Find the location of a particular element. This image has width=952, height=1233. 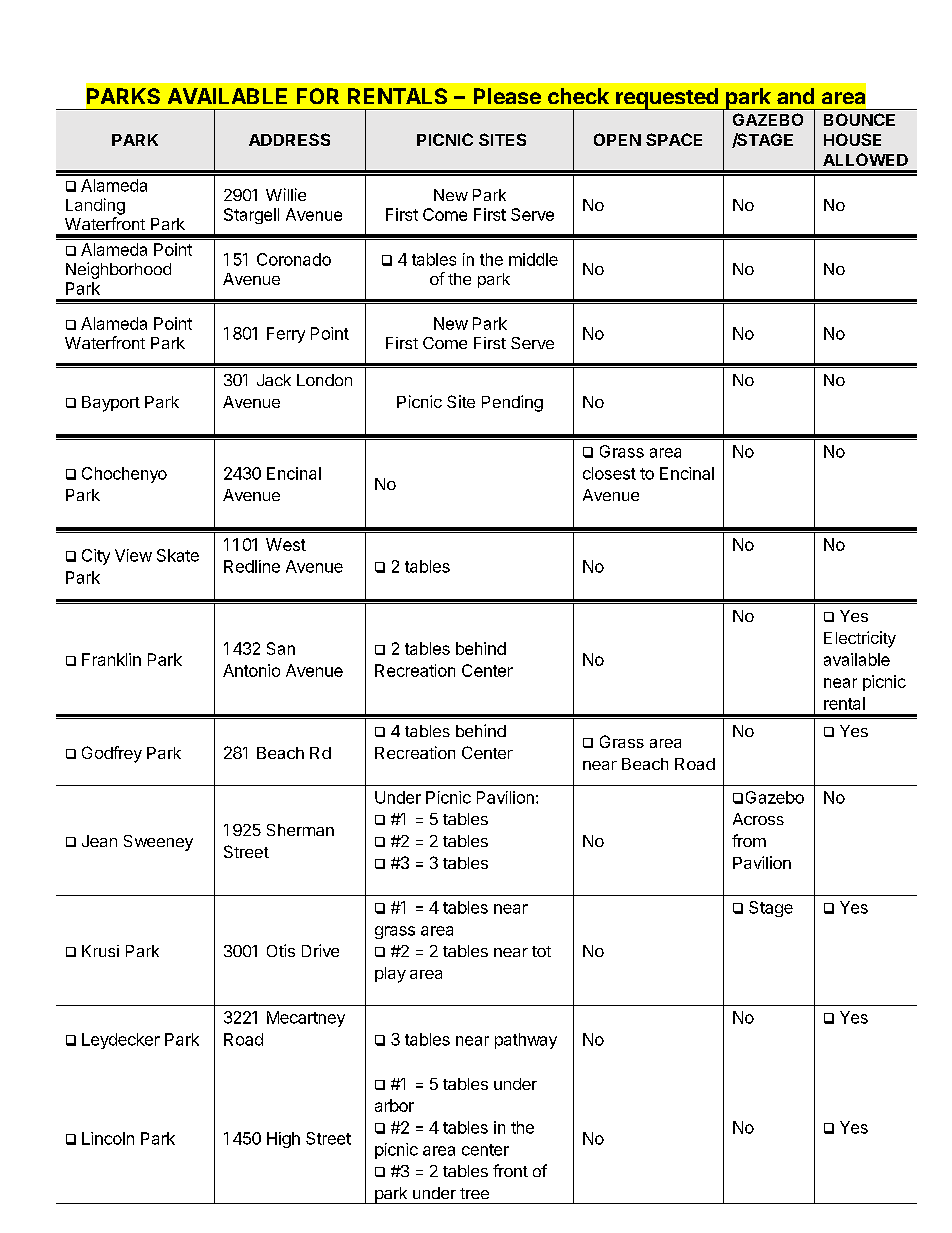

Please is located at coordinates (507, 96).
